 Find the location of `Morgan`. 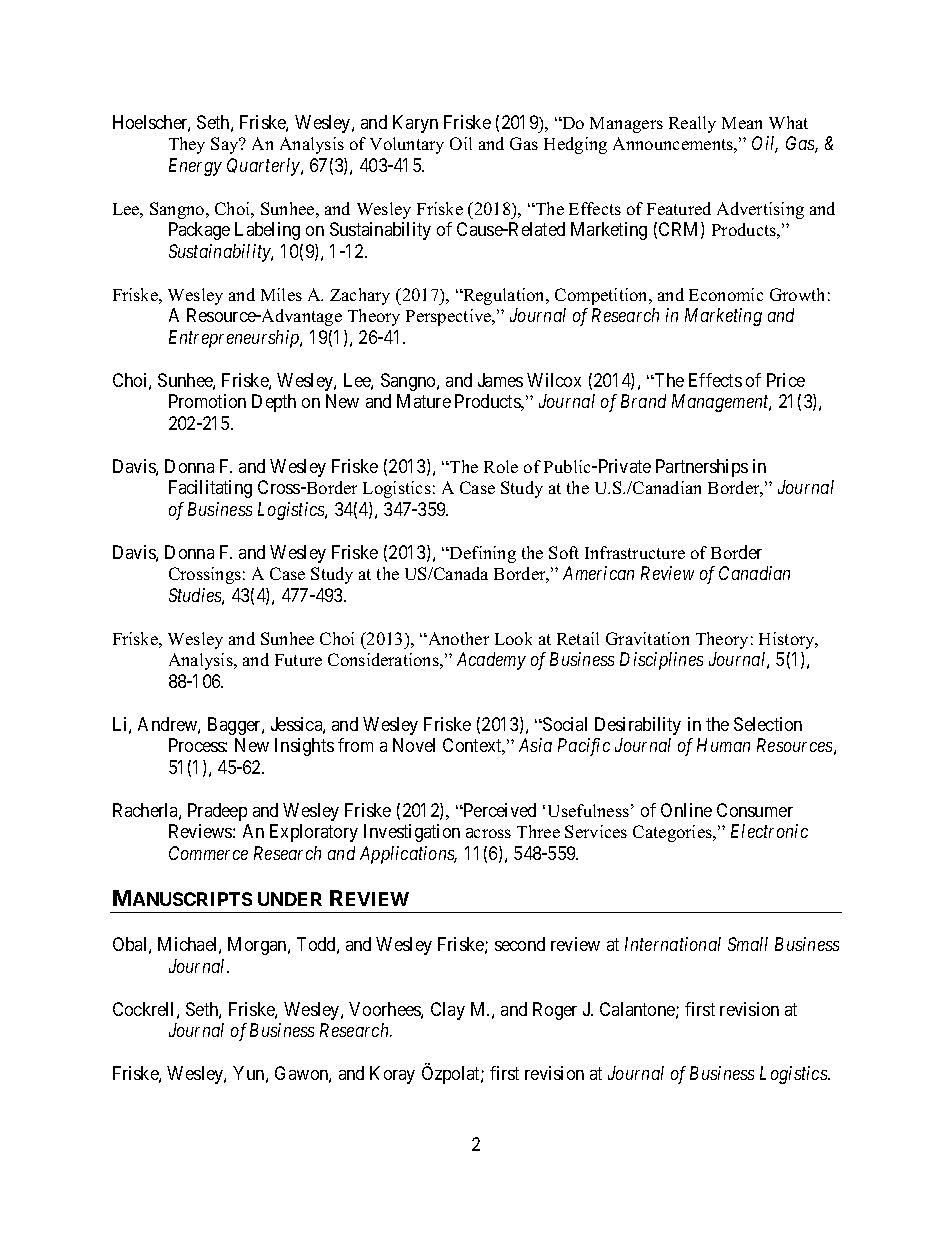

Morgan is located at coordinates (258, 946).
